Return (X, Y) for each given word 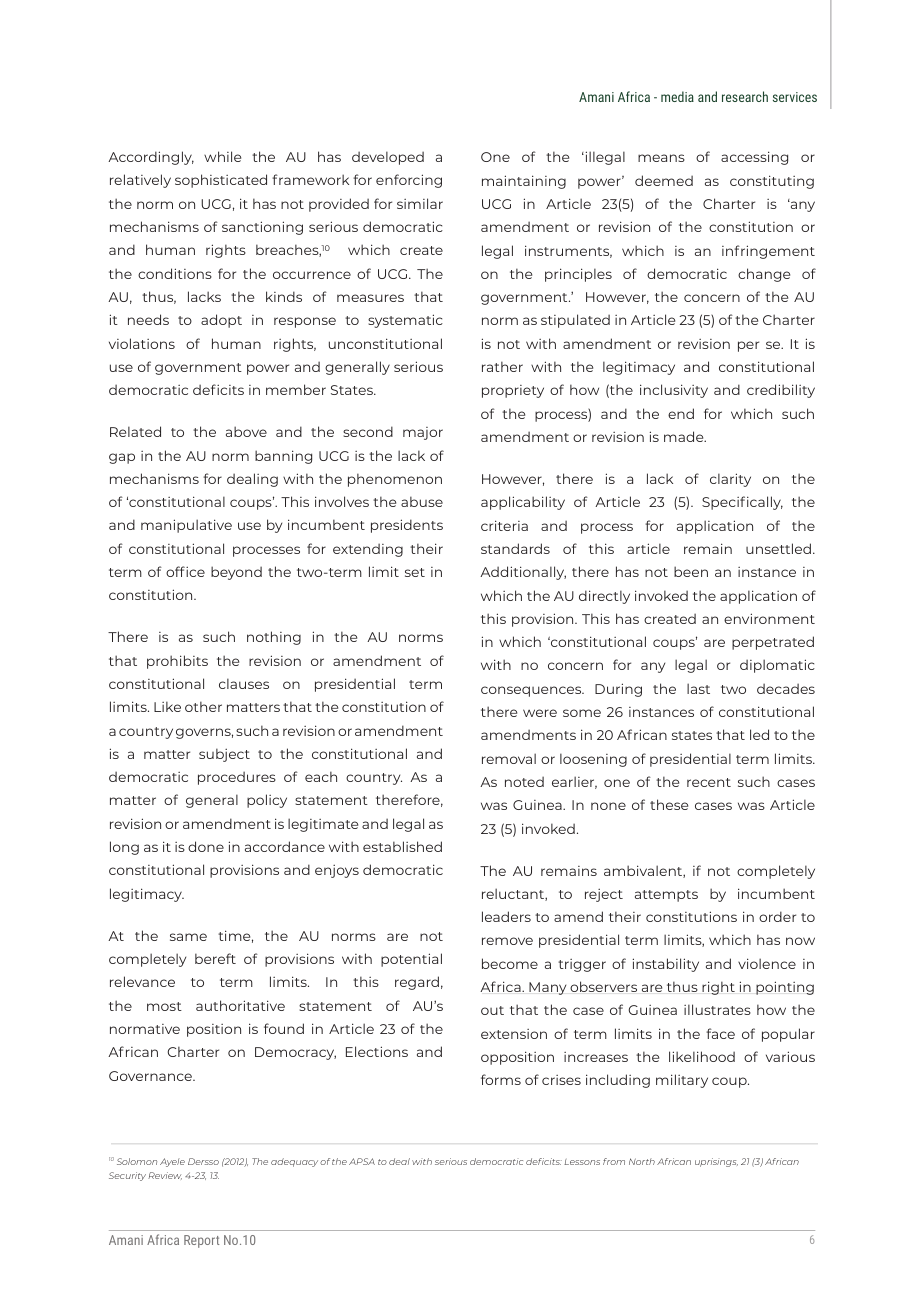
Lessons (582, 1162)
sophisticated (221, 181)
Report (201, 1241)
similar (420, 203)
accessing (754, 158)
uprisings (716, 1162)
